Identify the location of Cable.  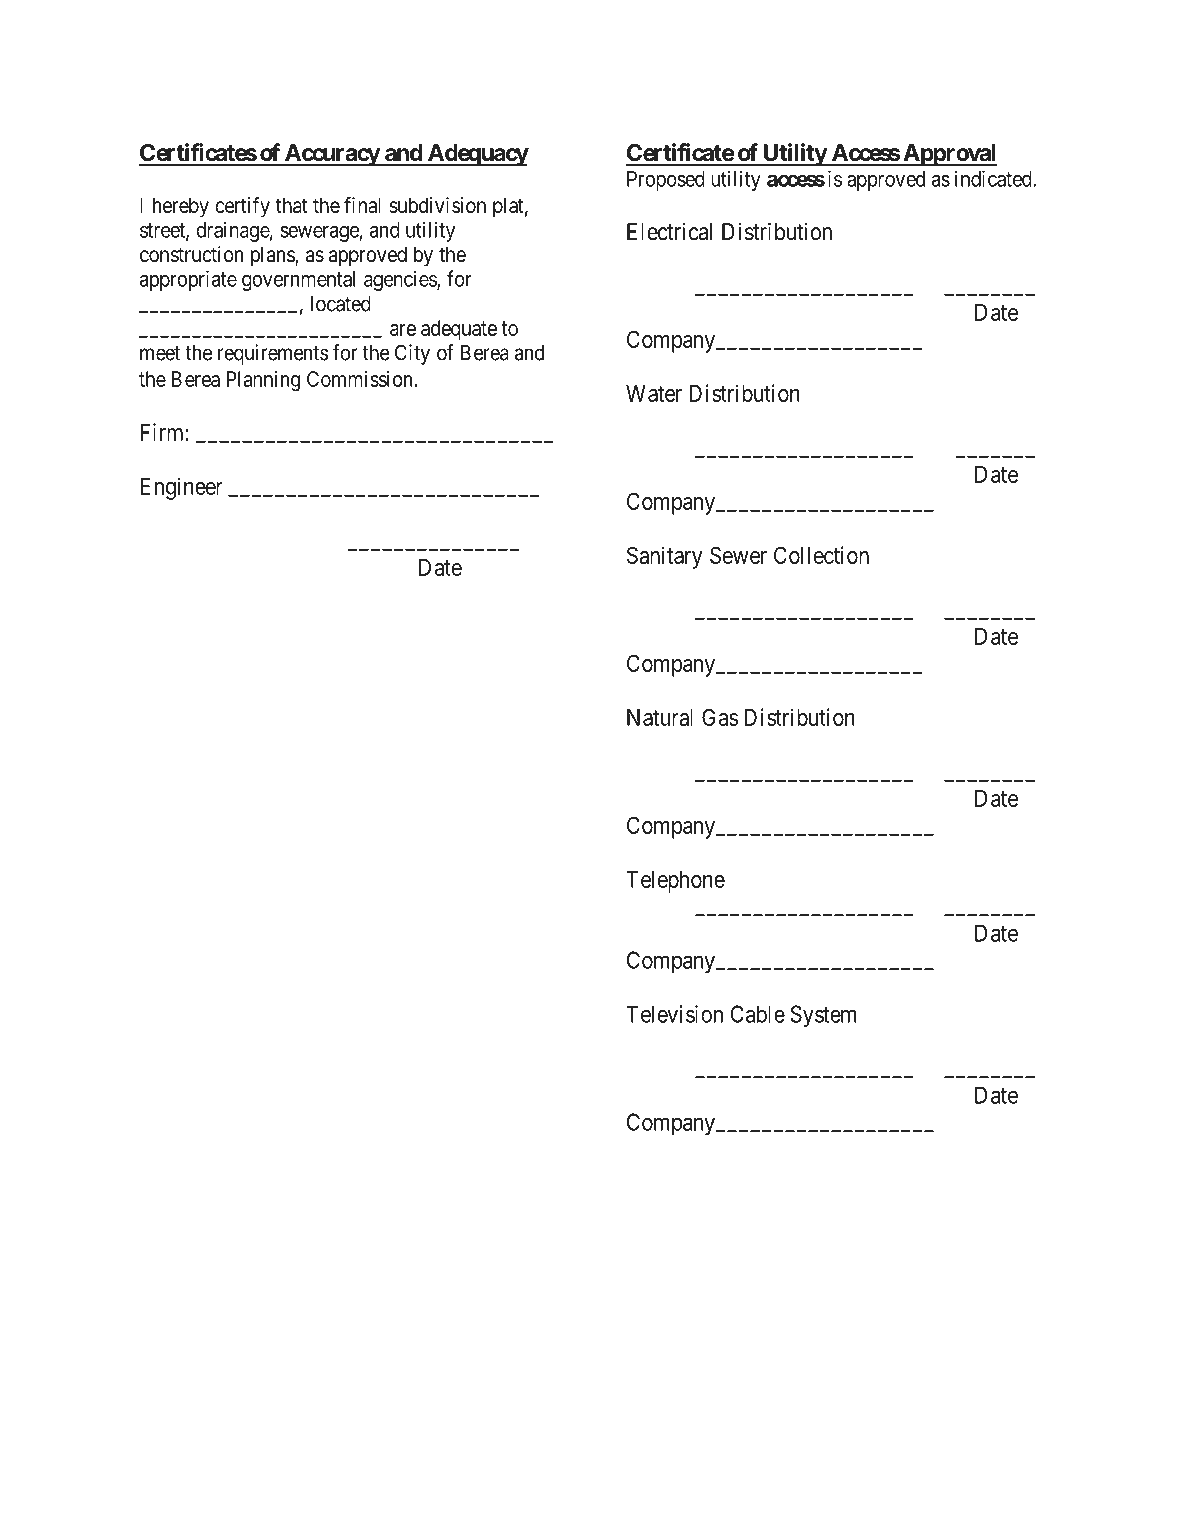
(757, 1014).
